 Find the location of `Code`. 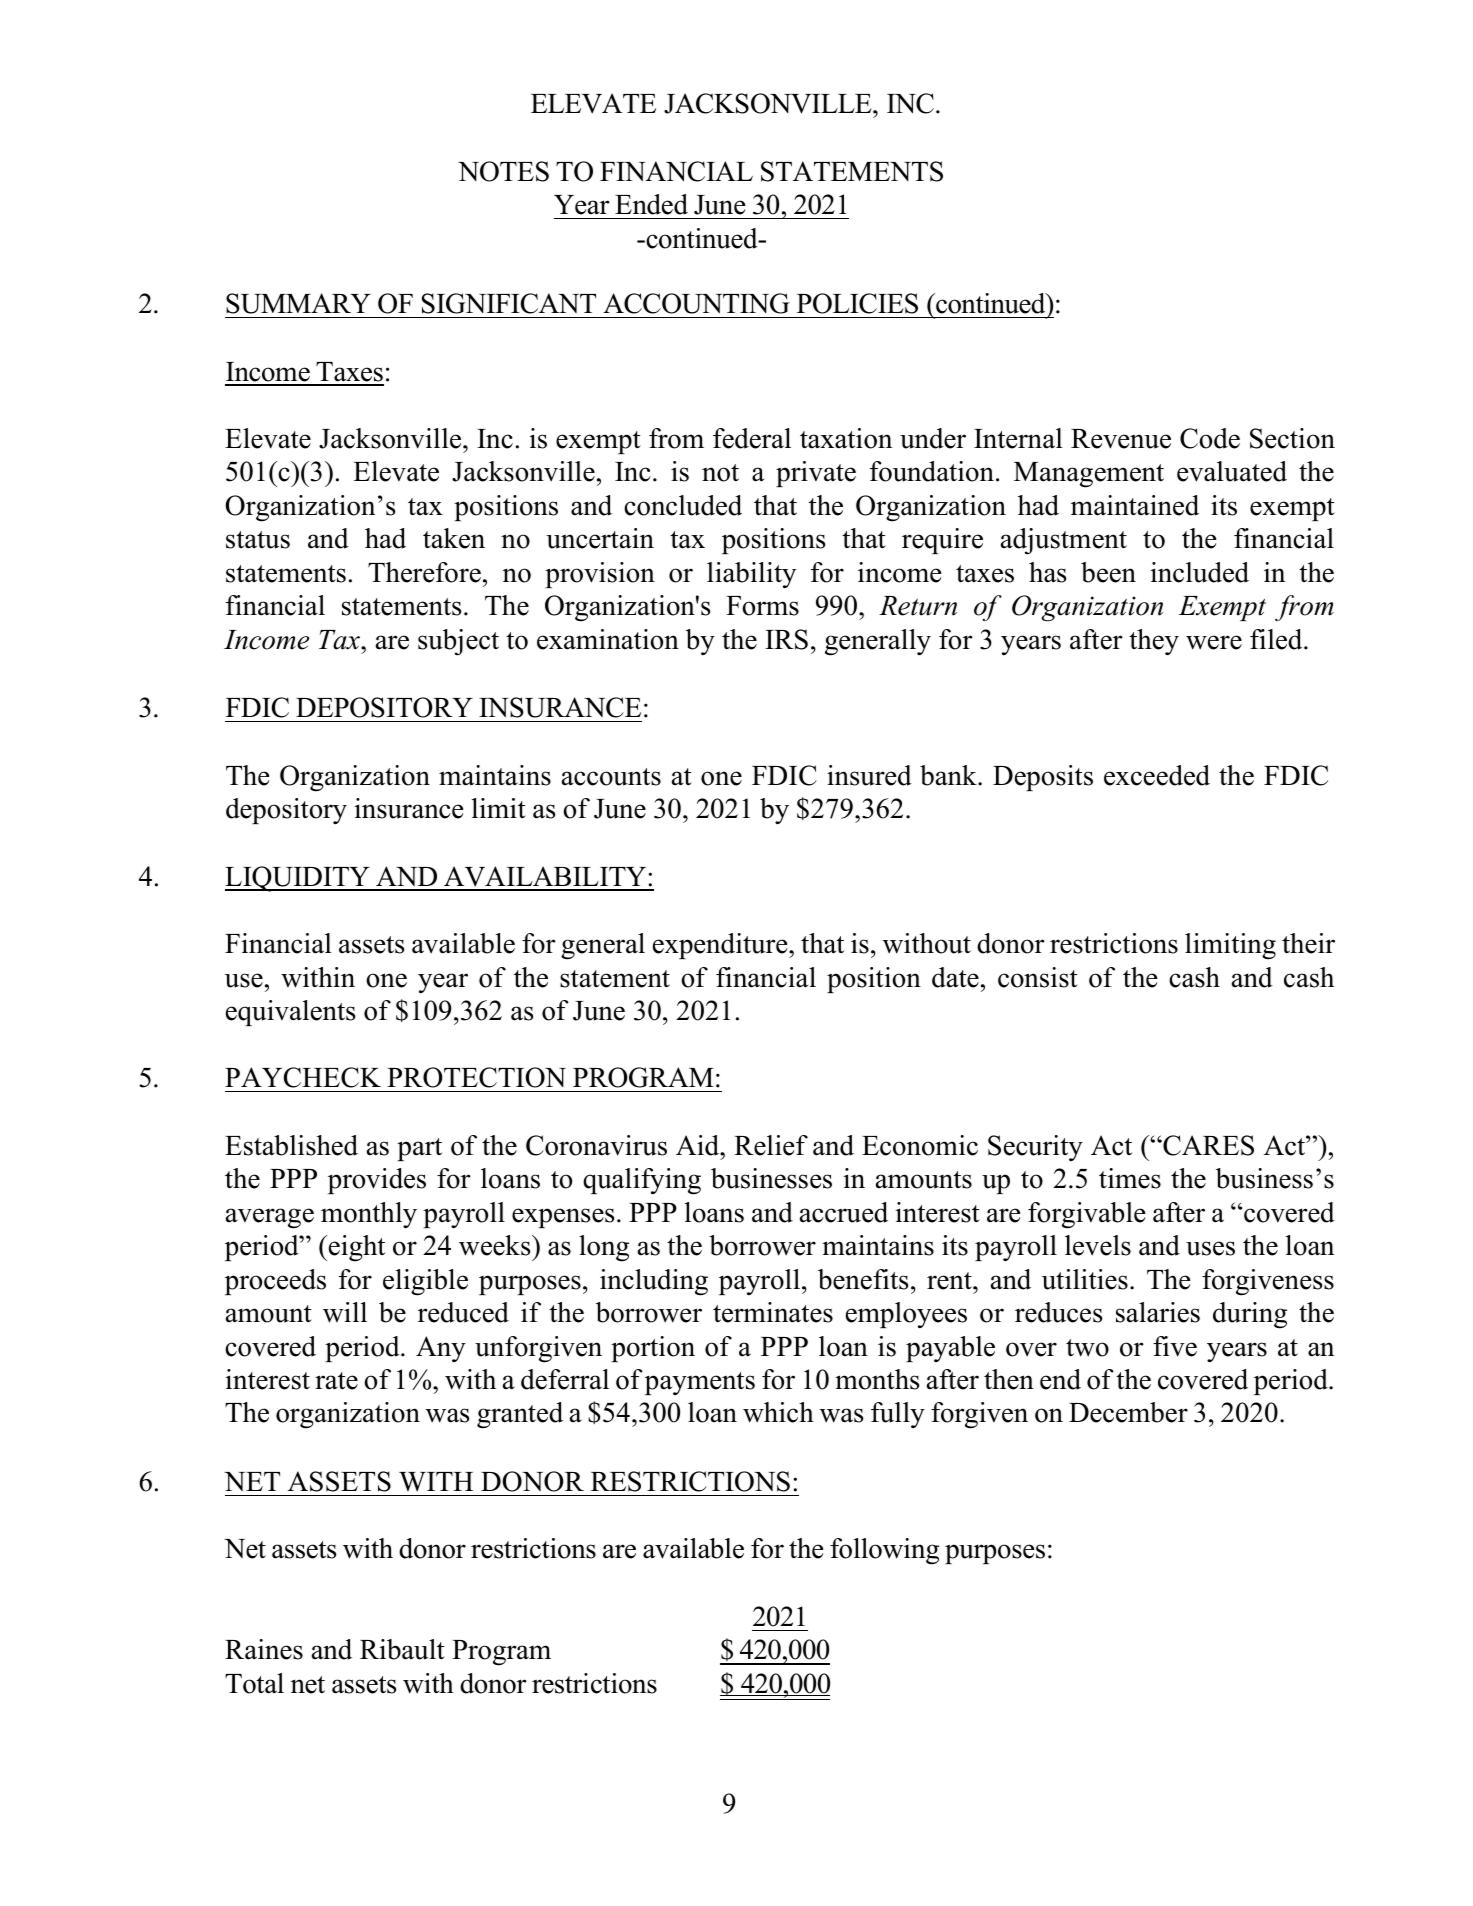

Code is located at coordinates (1210, 438).
